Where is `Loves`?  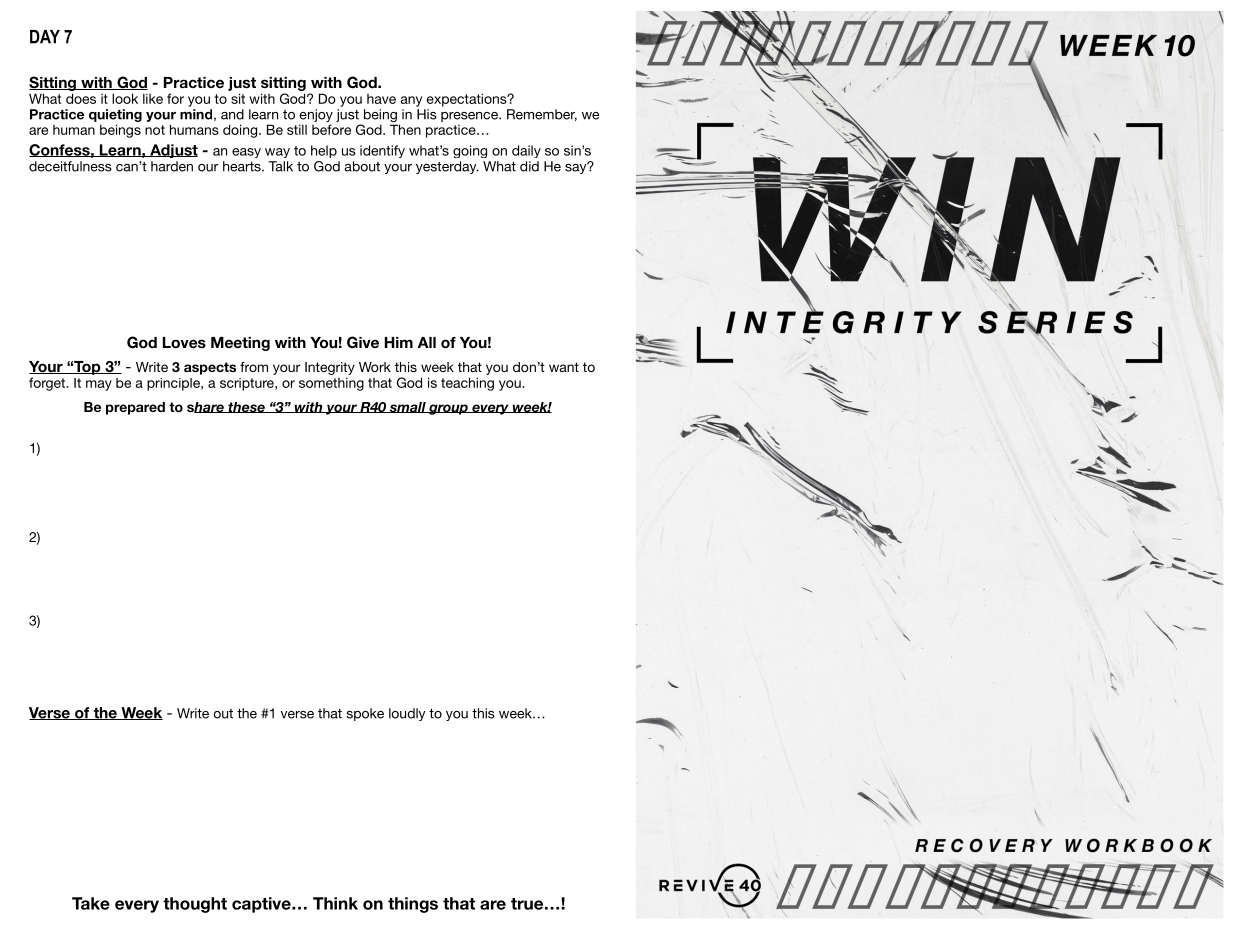
Loves is located at coordinates (184, 342).
